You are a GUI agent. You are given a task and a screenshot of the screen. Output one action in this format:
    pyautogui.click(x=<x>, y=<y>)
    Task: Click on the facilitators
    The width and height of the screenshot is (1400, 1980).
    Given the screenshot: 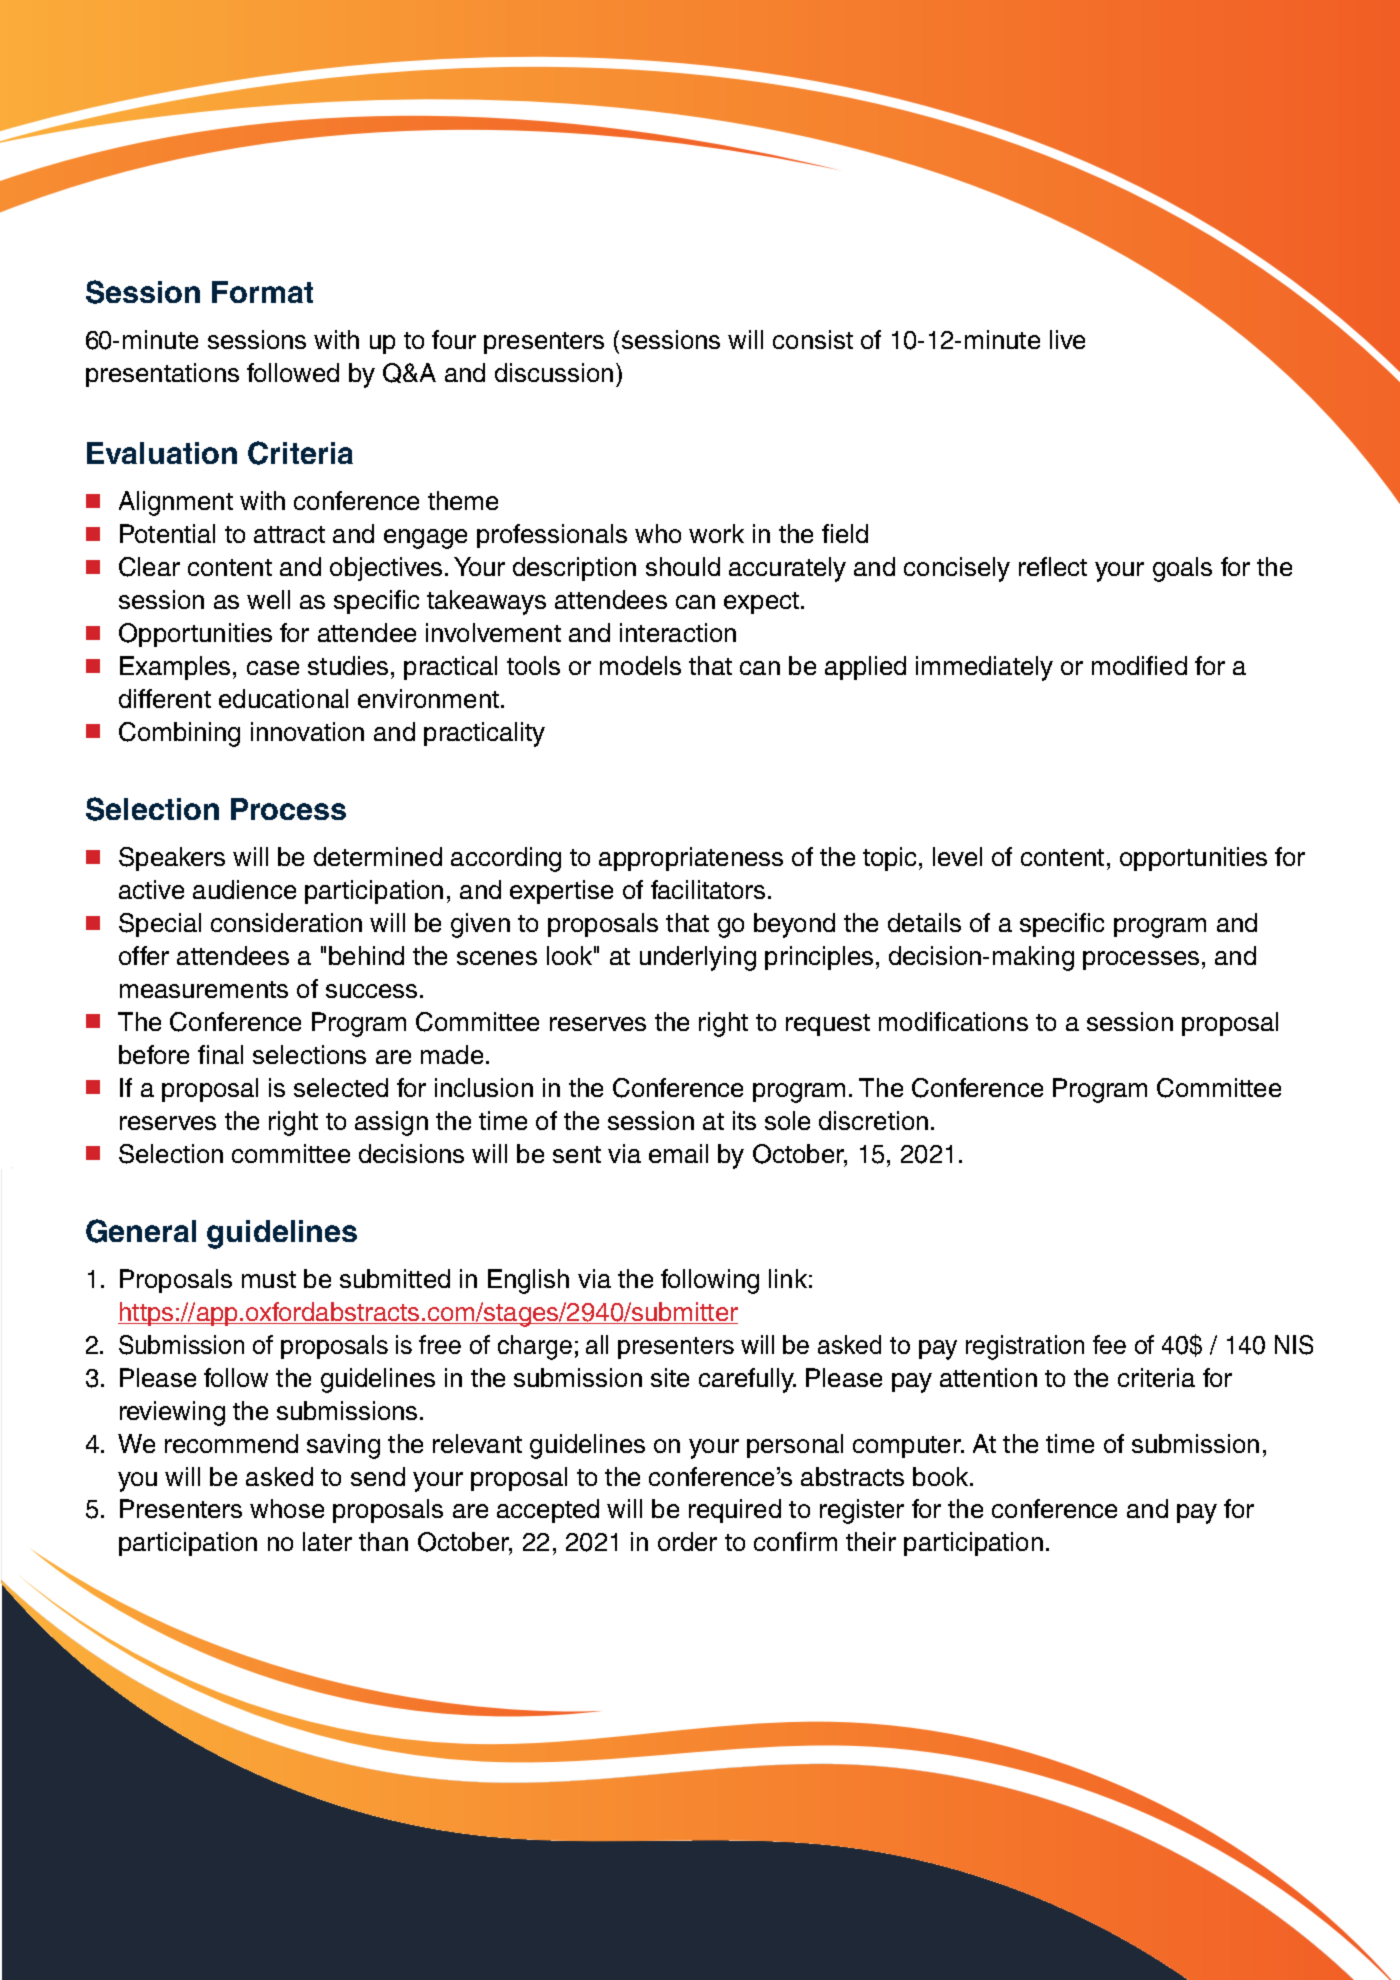 What is the action you would take?
    pyautogui.click(x=708, y=889)
